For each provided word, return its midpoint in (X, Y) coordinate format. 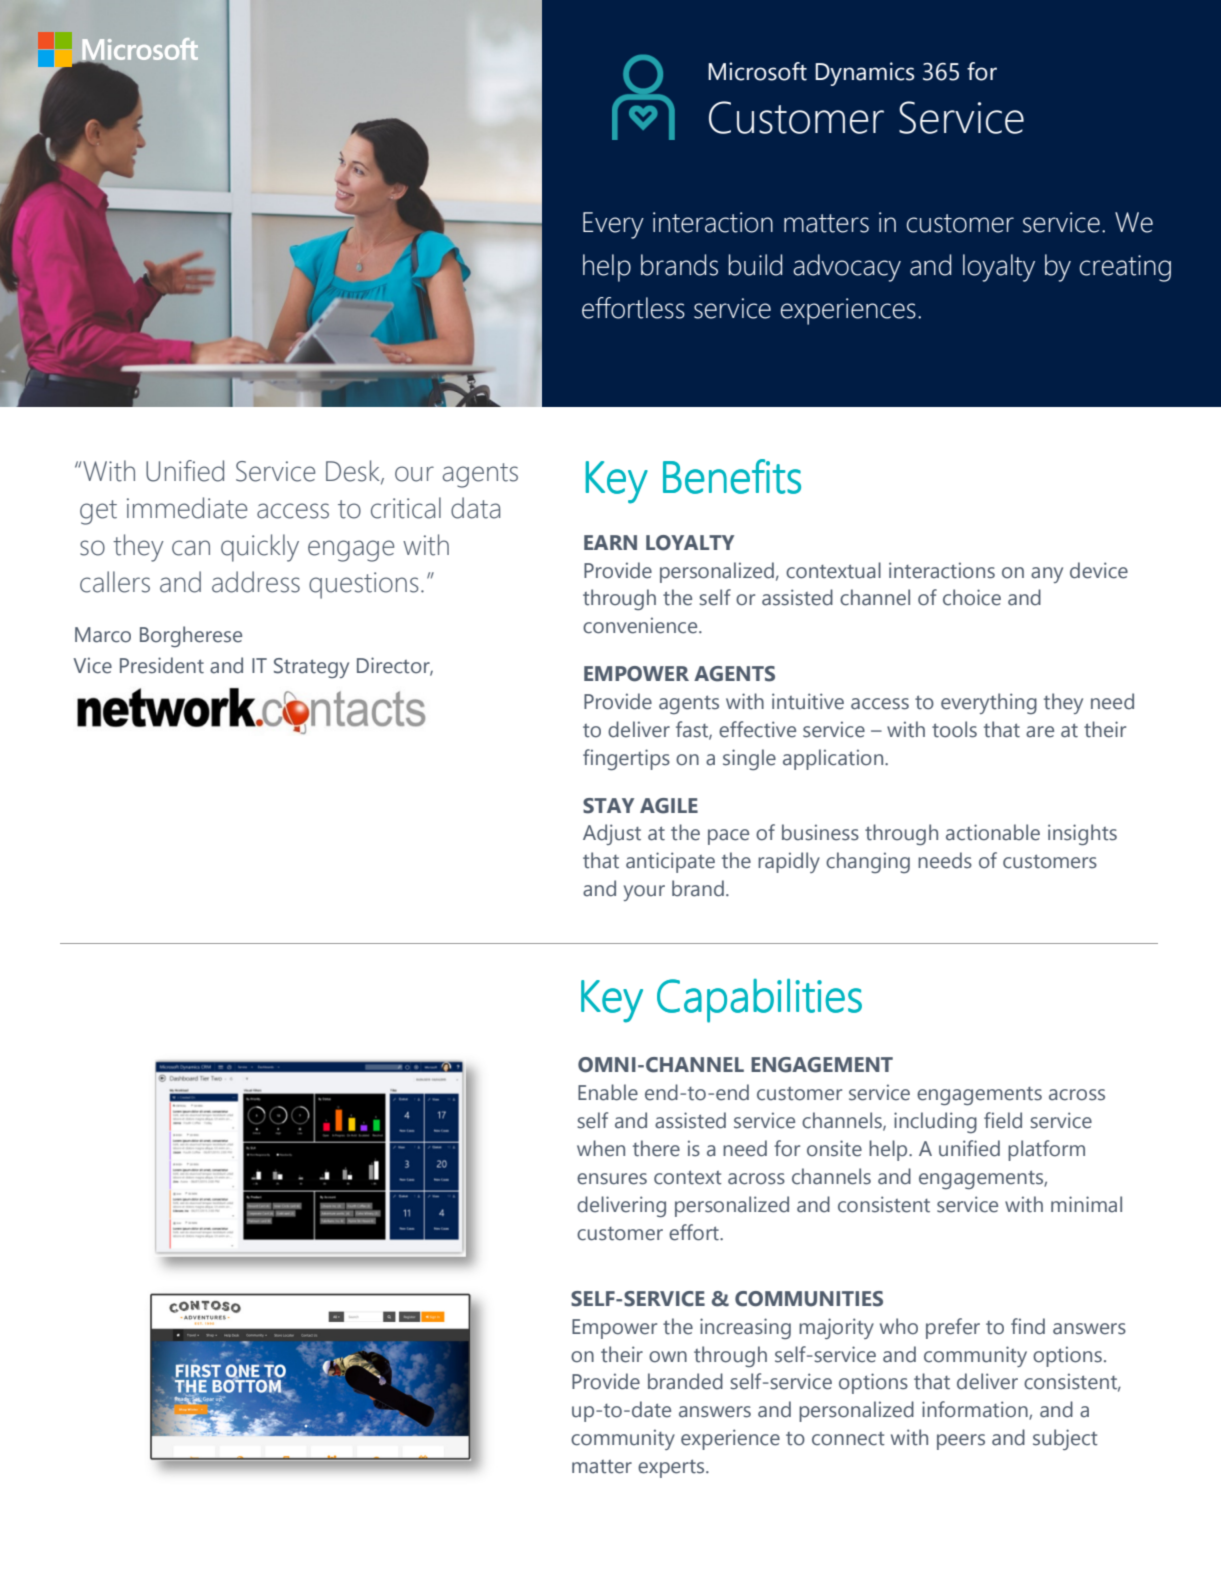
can (191, 548)
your (644, 893)
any (1047, 575)
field (1003, 1120)
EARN (610, 542)
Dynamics (864, 74)
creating (1125, 268)
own (668, 1357)
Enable (608, 1092)
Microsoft (757, 71)
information (976, 1410)
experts (672, 1468)
